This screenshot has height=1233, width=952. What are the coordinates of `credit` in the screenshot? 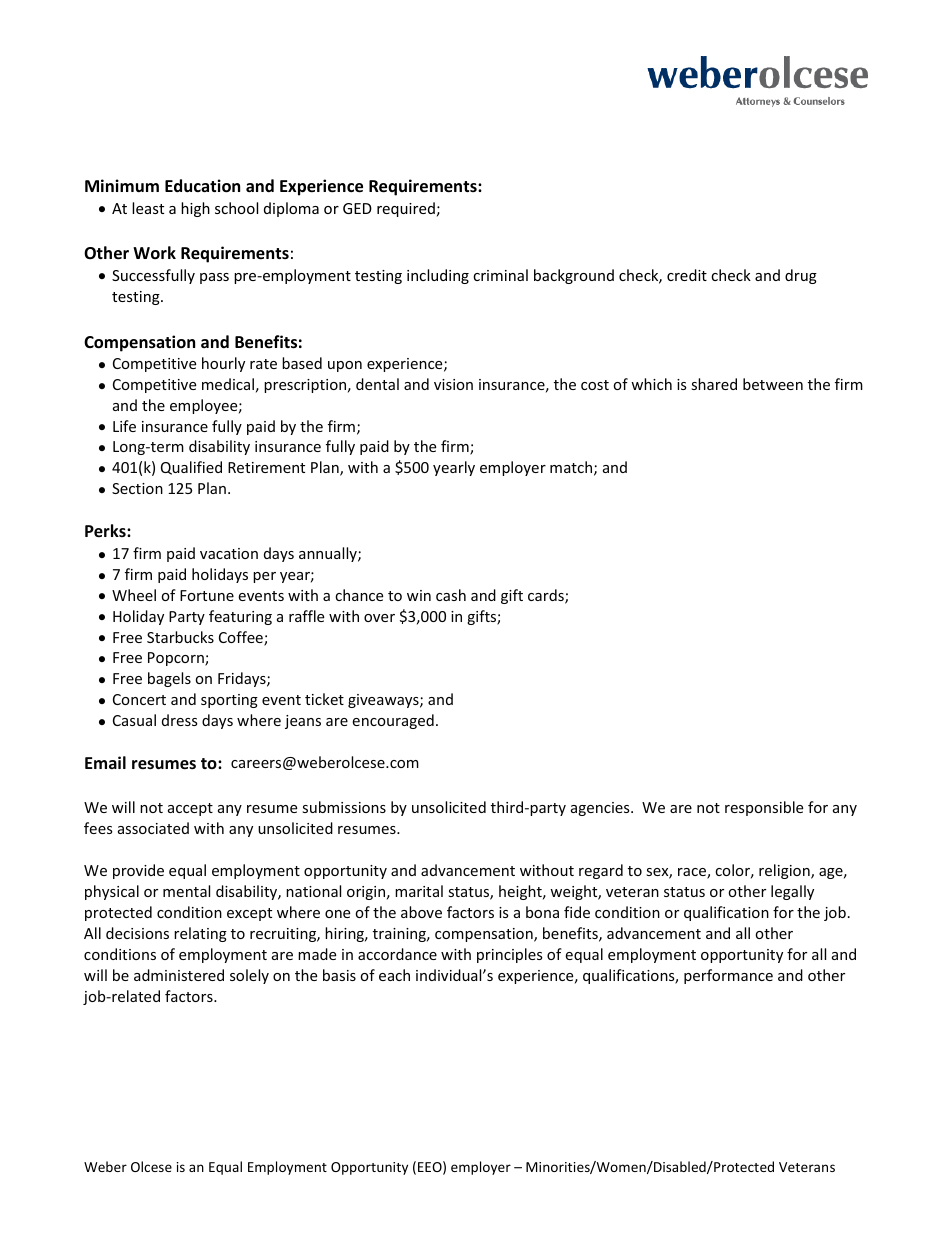 It's located at (687, 275).
